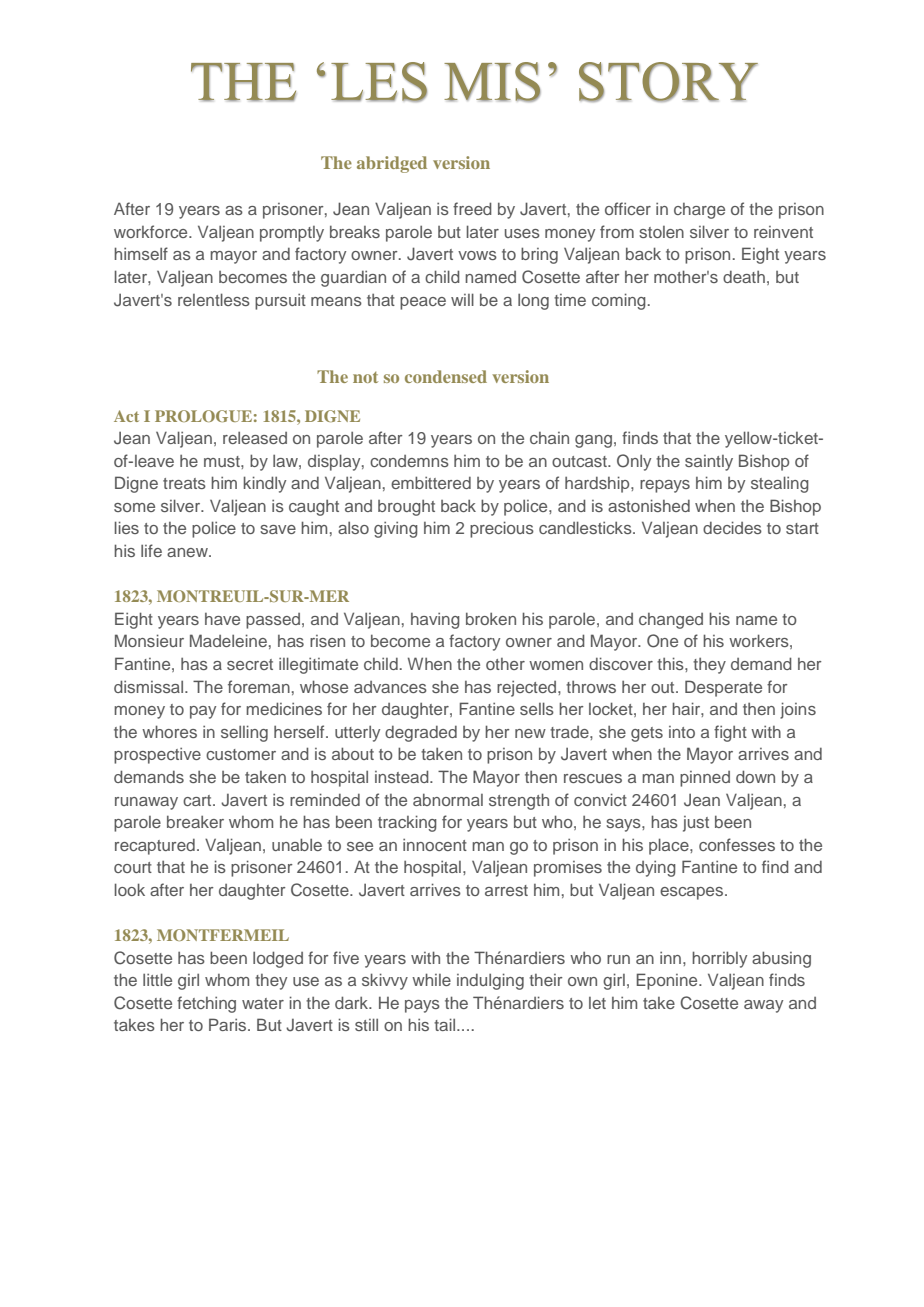  Describe the element at coordinates (421, 734) in the document. I see `degraded` at that location.
